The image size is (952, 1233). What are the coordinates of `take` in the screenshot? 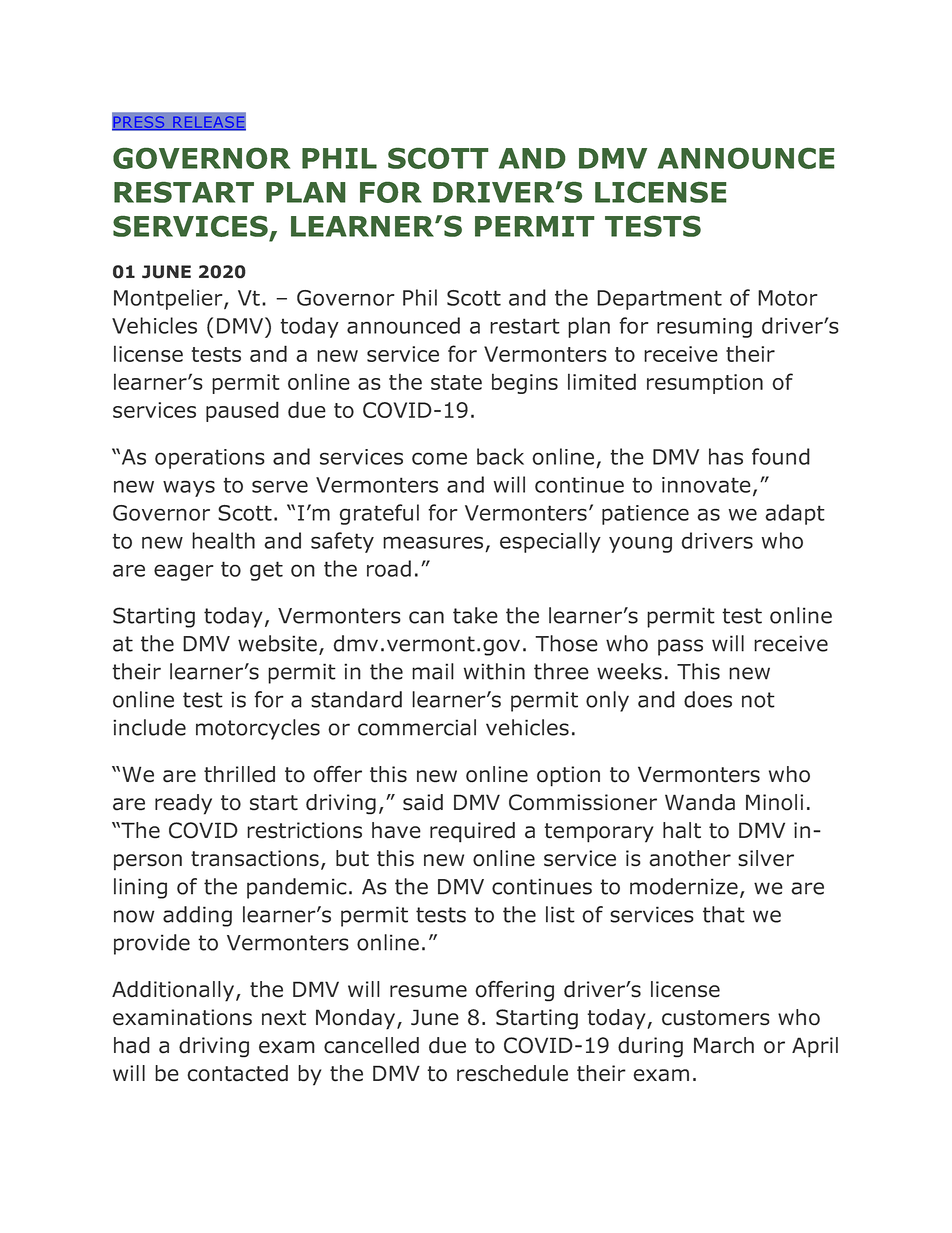 It's located at (475, 615).
